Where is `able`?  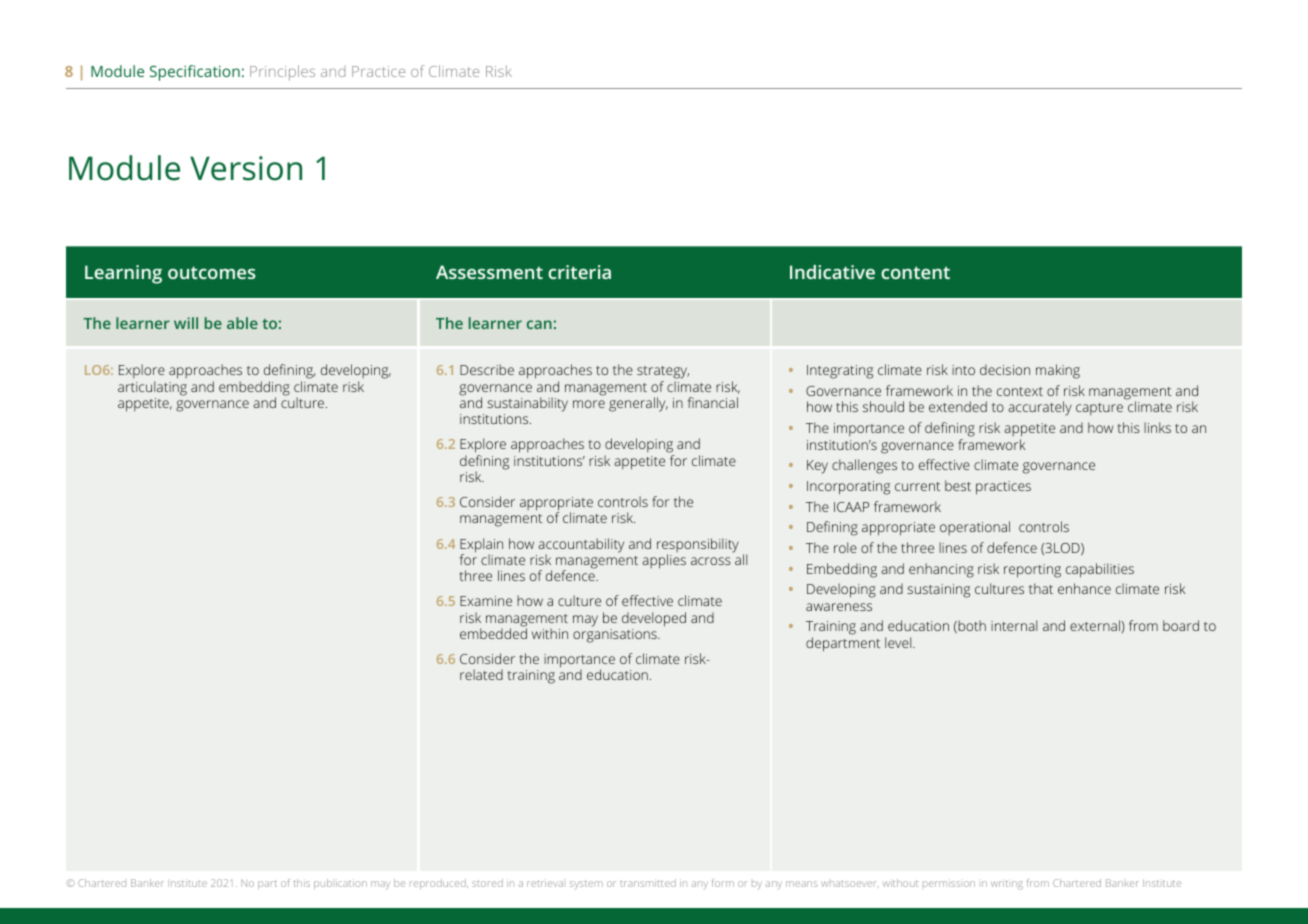
able is located at coordinates (242, 323).
